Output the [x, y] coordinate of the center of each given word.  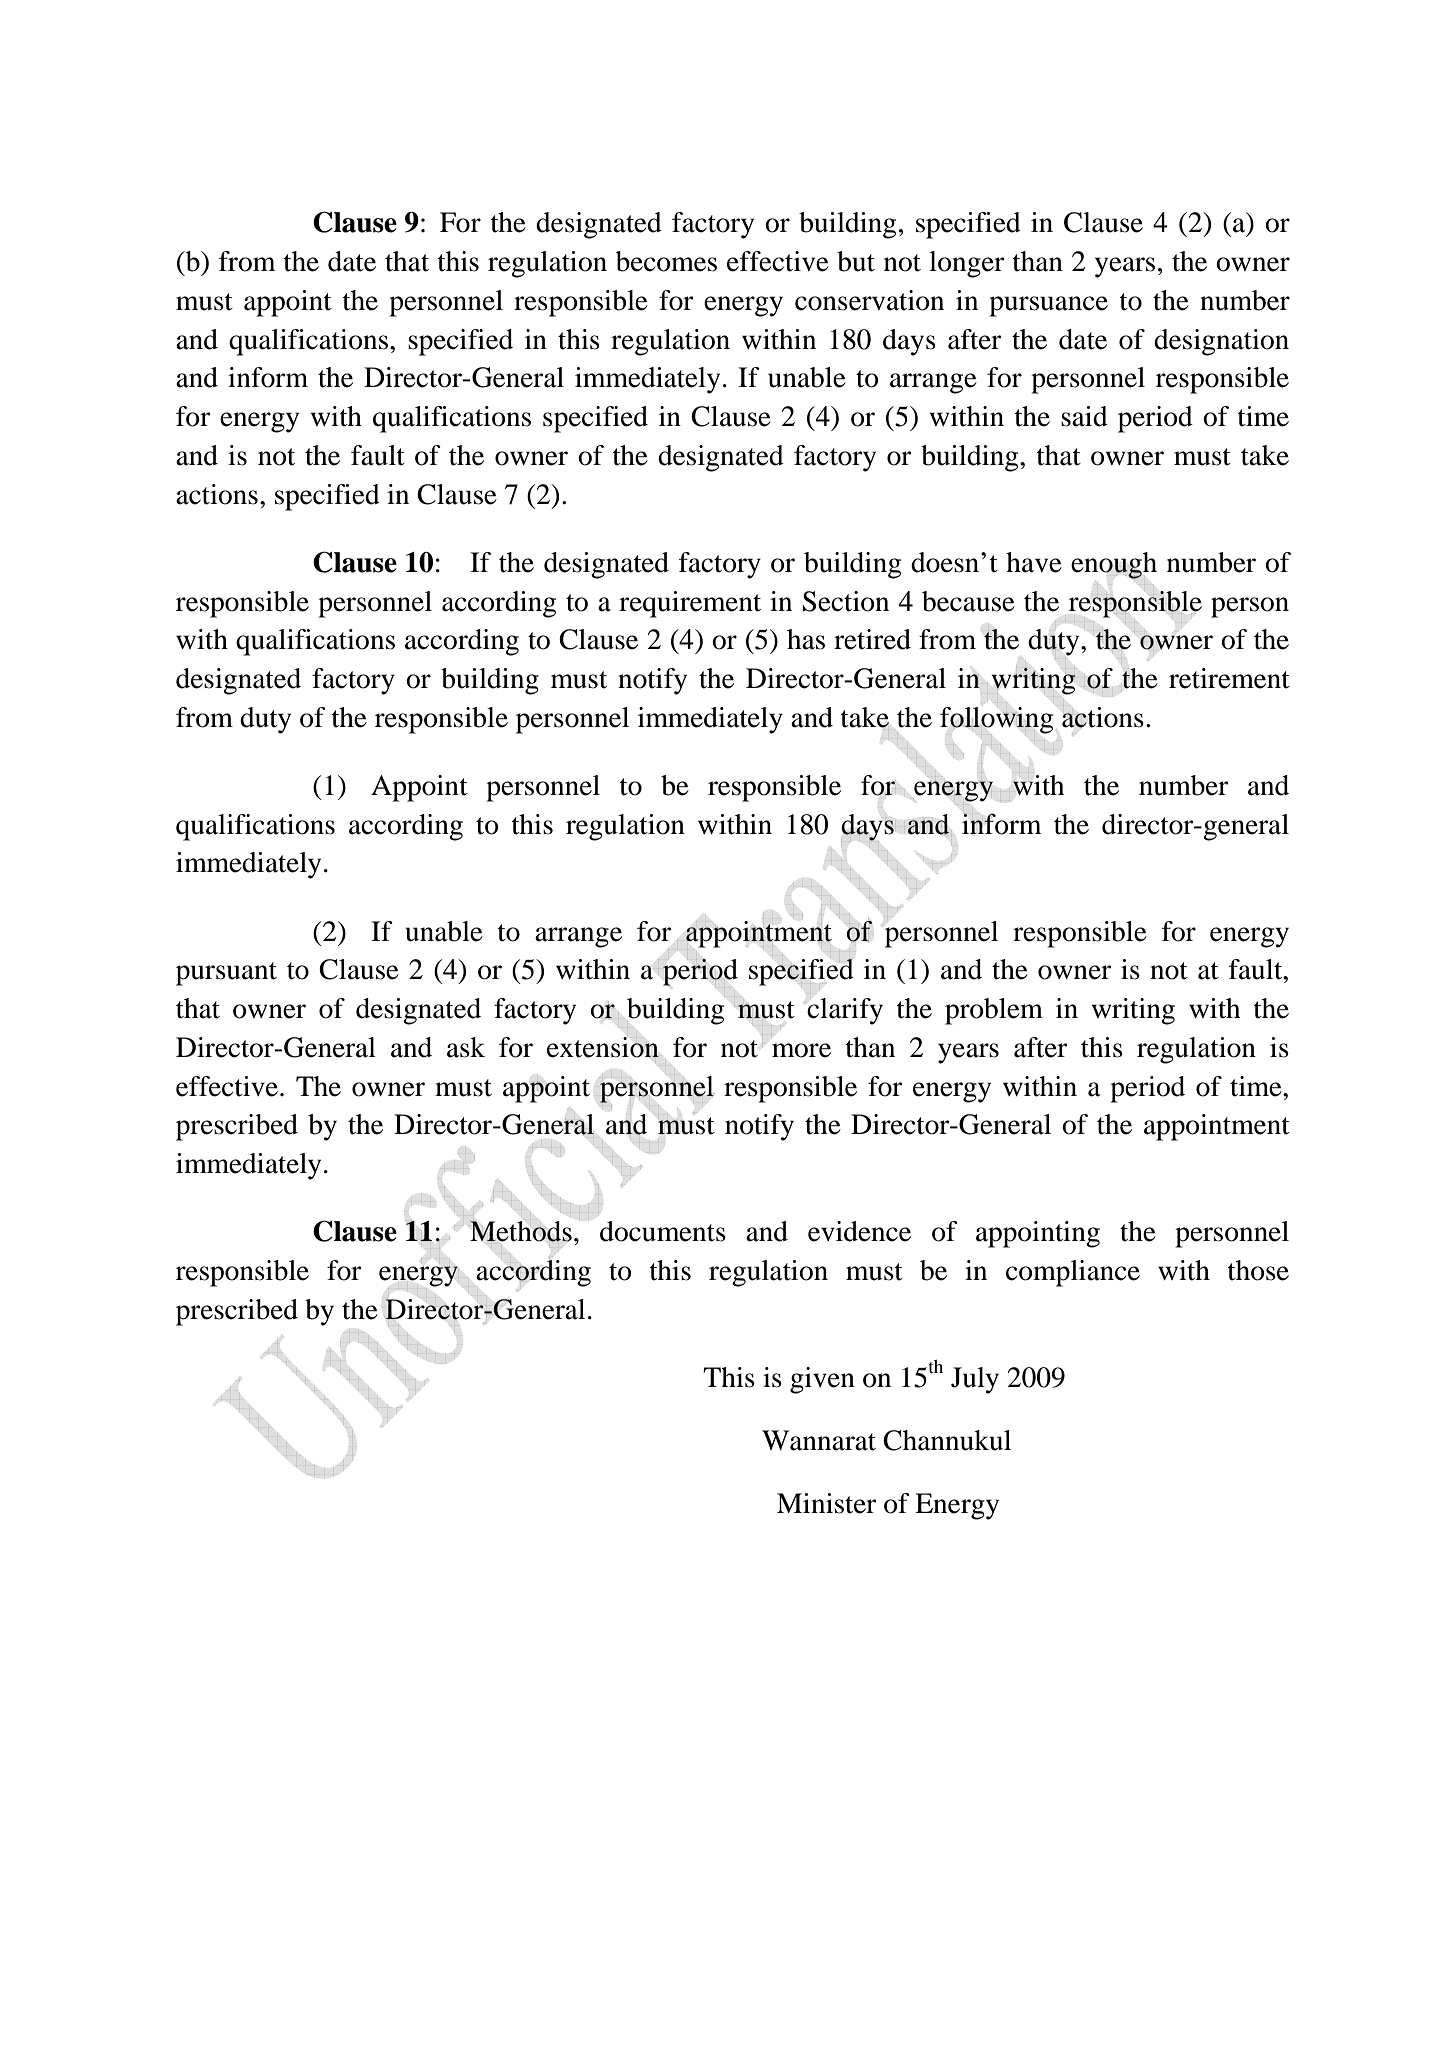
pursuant [226, 974]
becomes [666, 261]
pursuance [1048, 306]
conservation [869, 300]
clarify [844, 1011]
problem [994, 1011]
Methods [521, 1231]
